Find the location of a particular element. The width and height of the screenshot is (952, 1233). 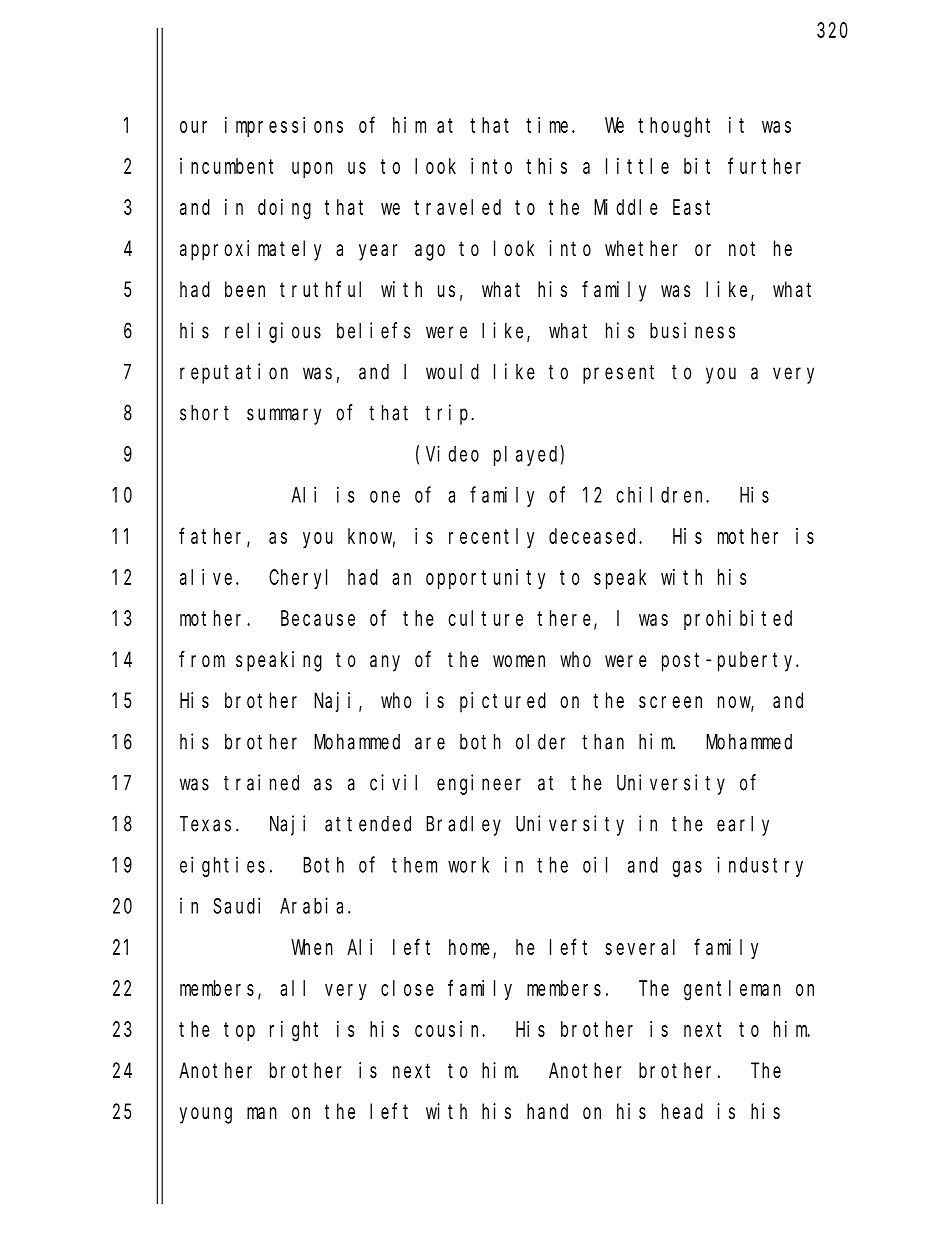

top is located at coordinates (239, 1031).
